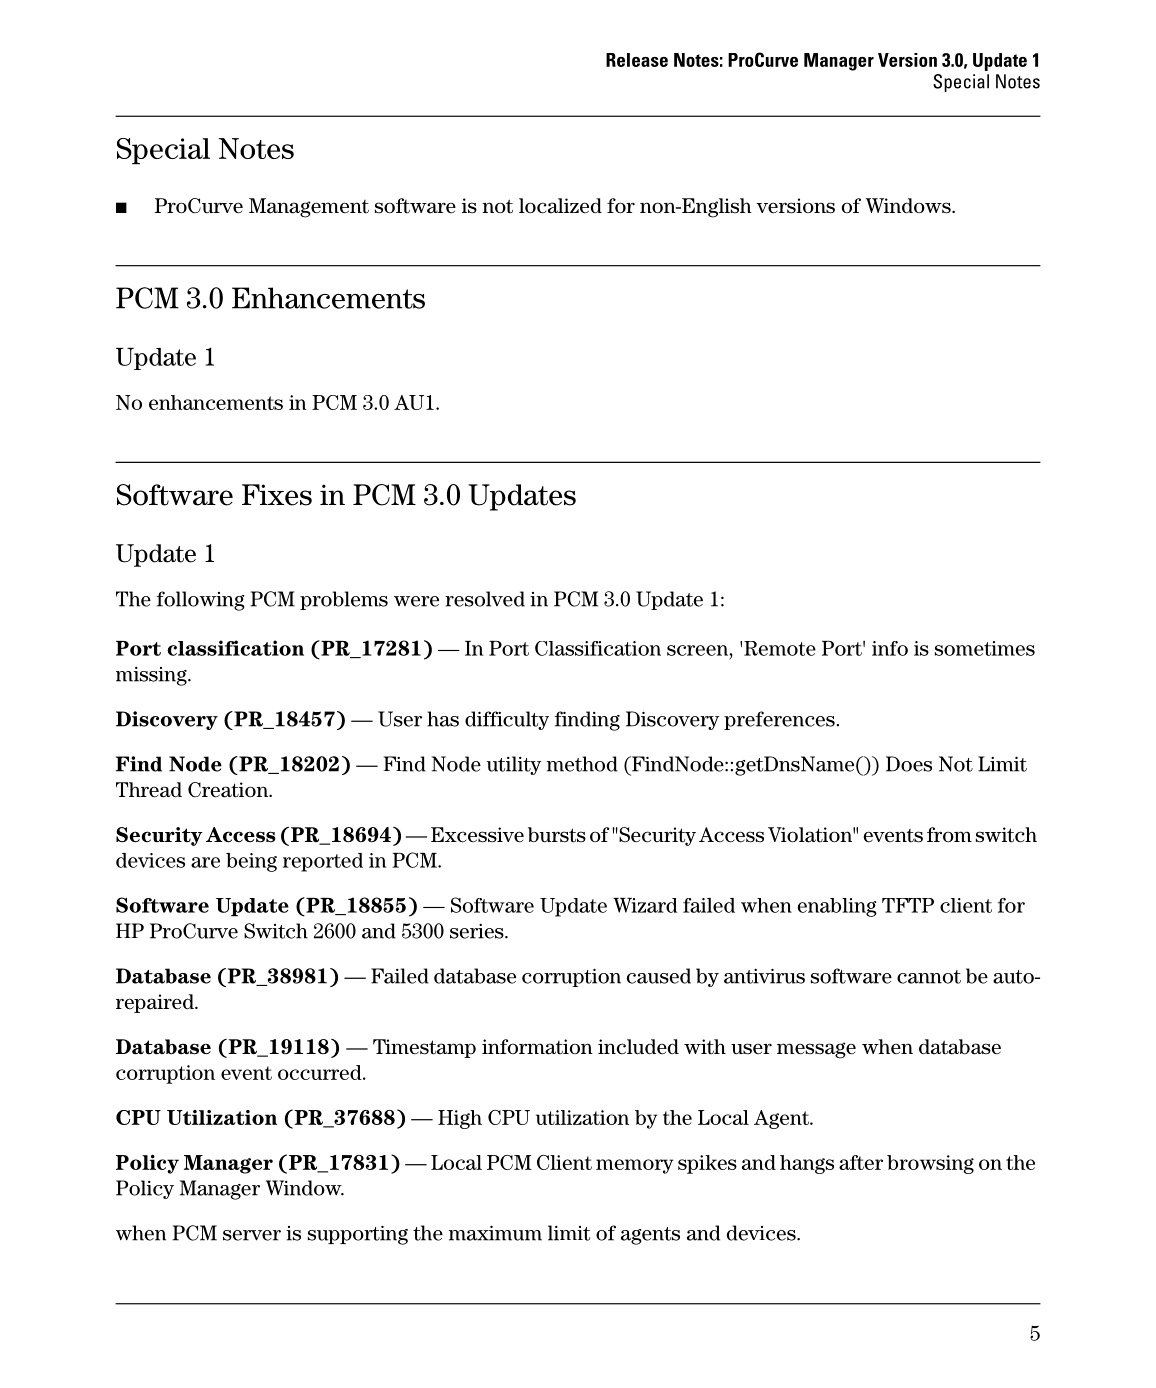 Image resolution: width=1156 pixels, height=1388 pixels. What do you see at coordinates (637, 60) in the page?
I see `Release` at bounding box center [637, 60].
